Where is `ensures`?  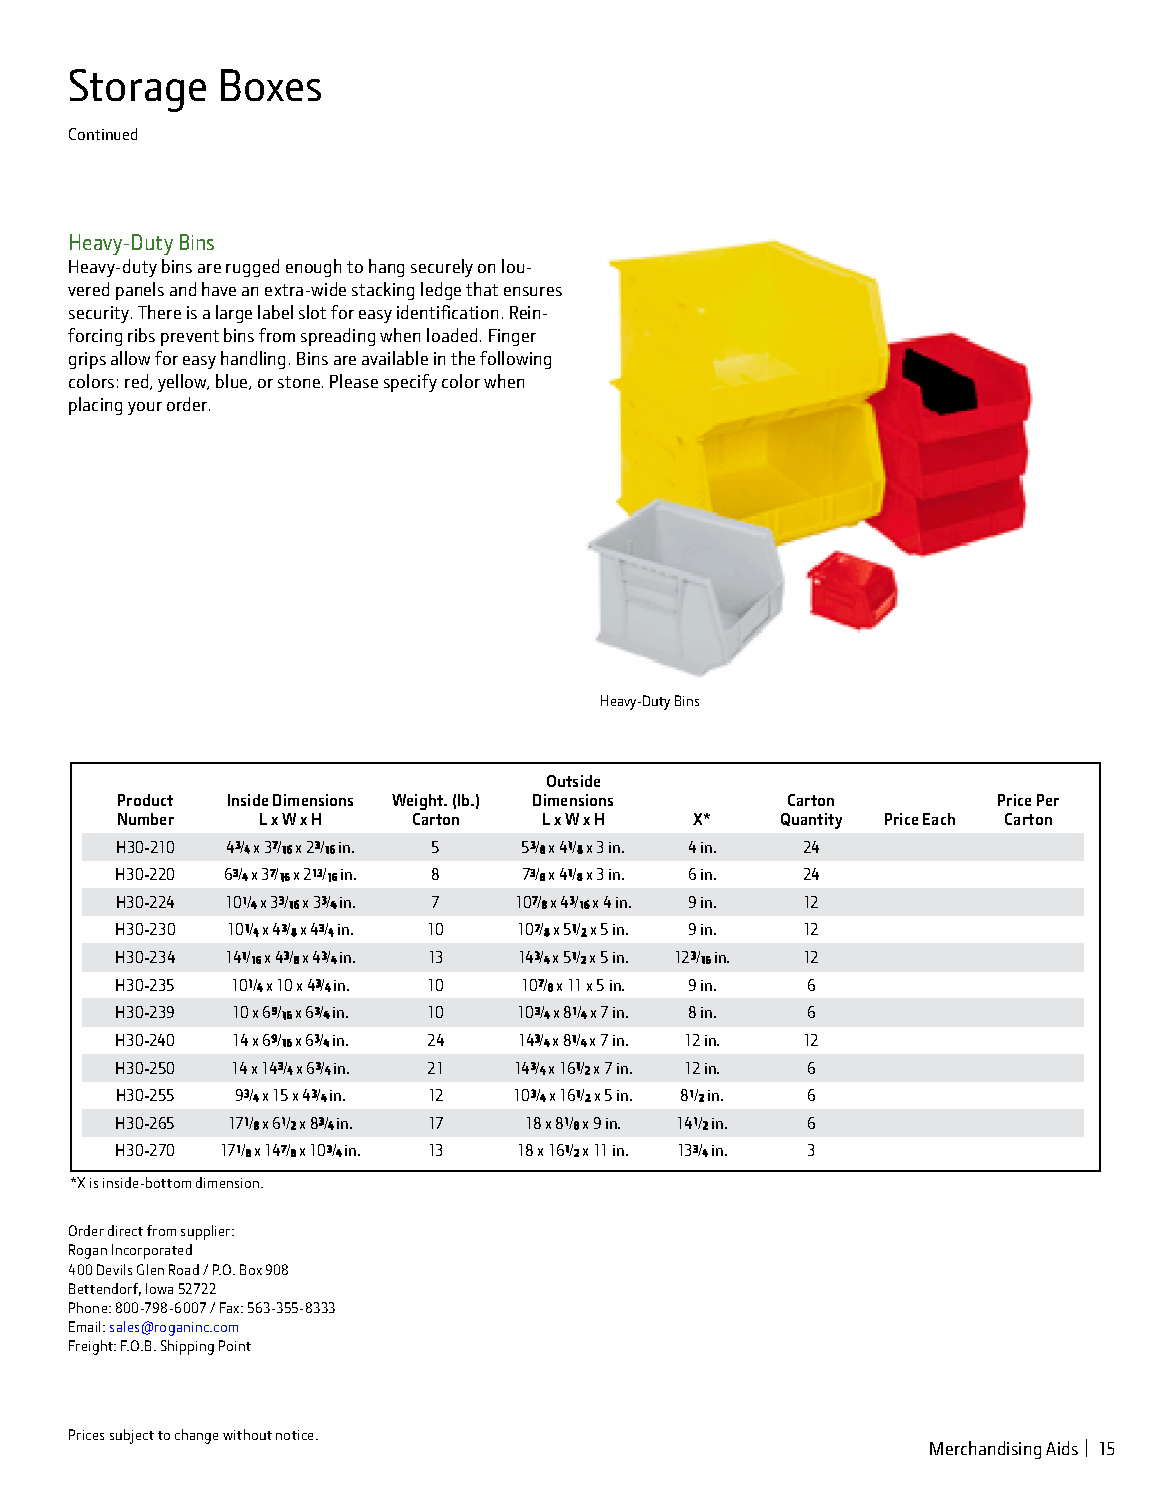 ensures is located at coordinates (533, 291).
